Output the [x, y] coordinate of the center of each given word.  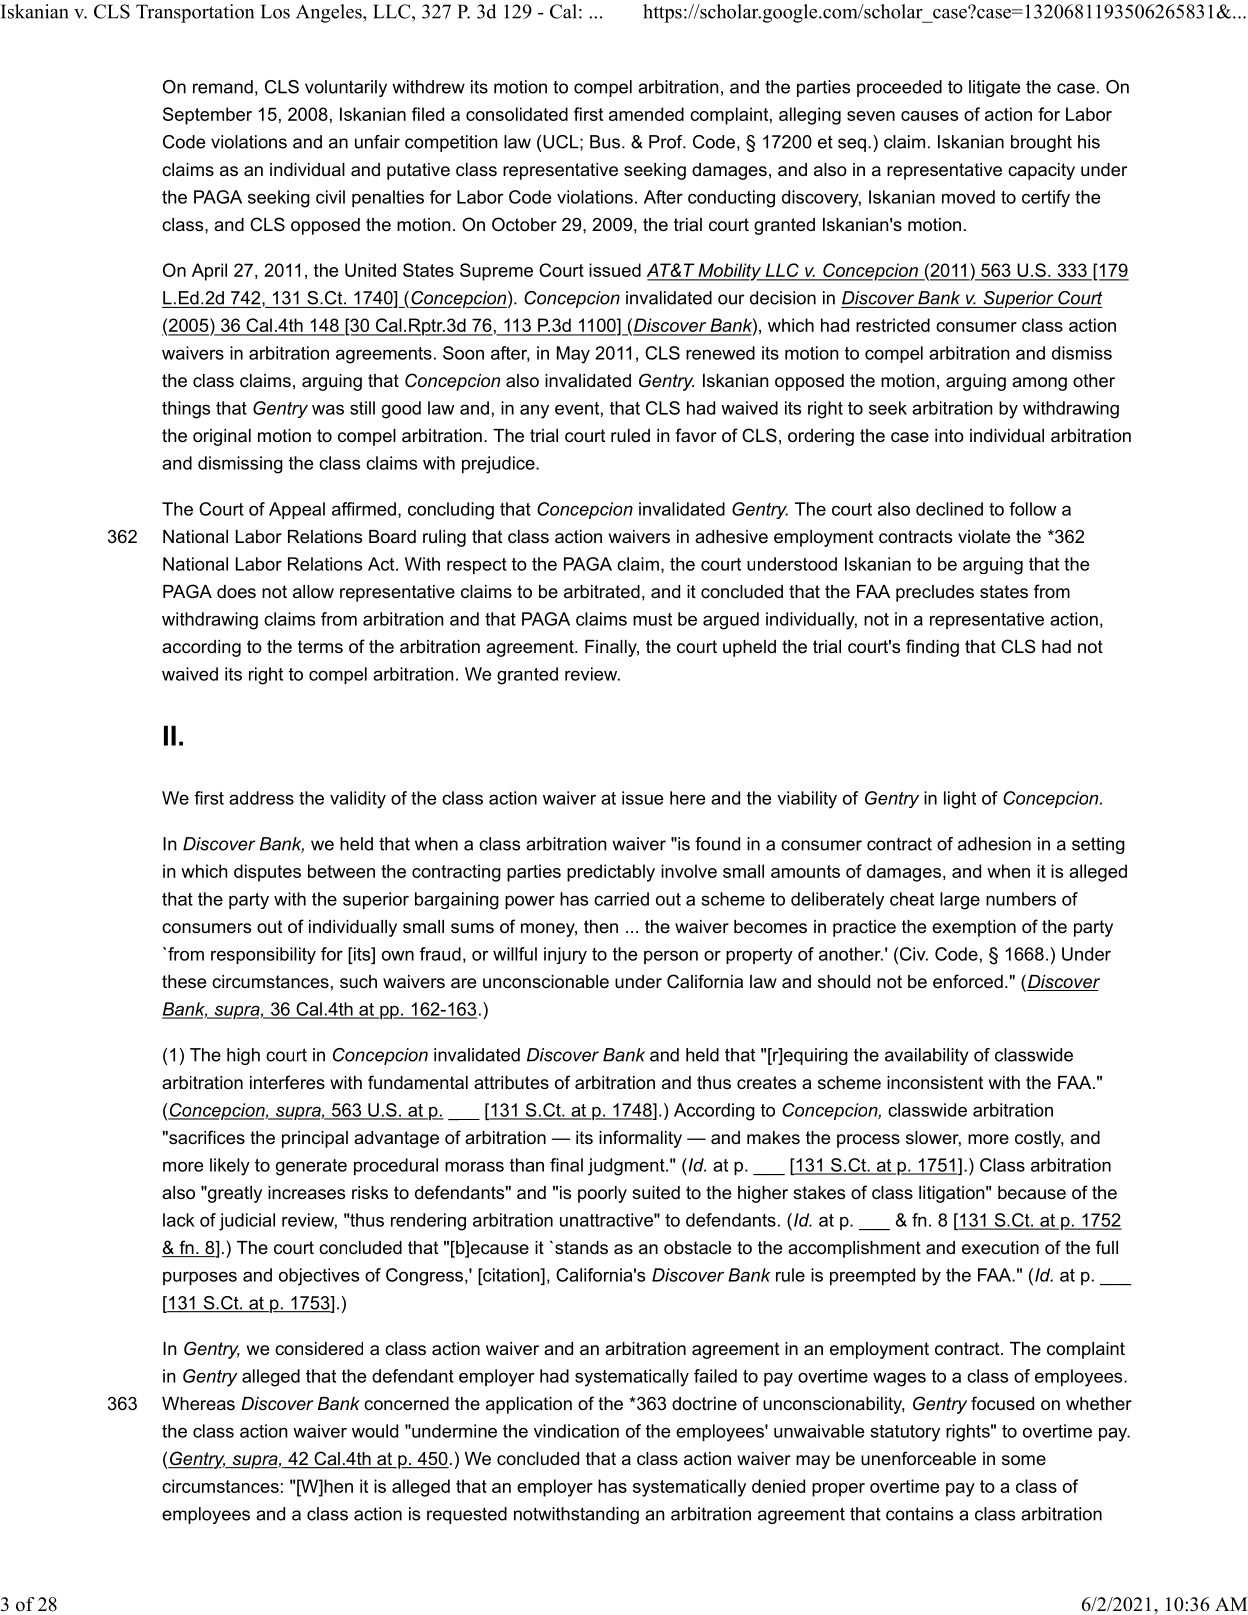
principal [315, 1139]
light [960, 800]
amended [646, 114]
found [717, 844]
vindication [576, 1431]
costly [1039, 1139]
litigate [994, 88]
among [1039, 384]
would [375, 1431]
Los [275, 11]
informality [640, 1139]
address [261, 798]
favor [696, 435]
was [328, 409]
